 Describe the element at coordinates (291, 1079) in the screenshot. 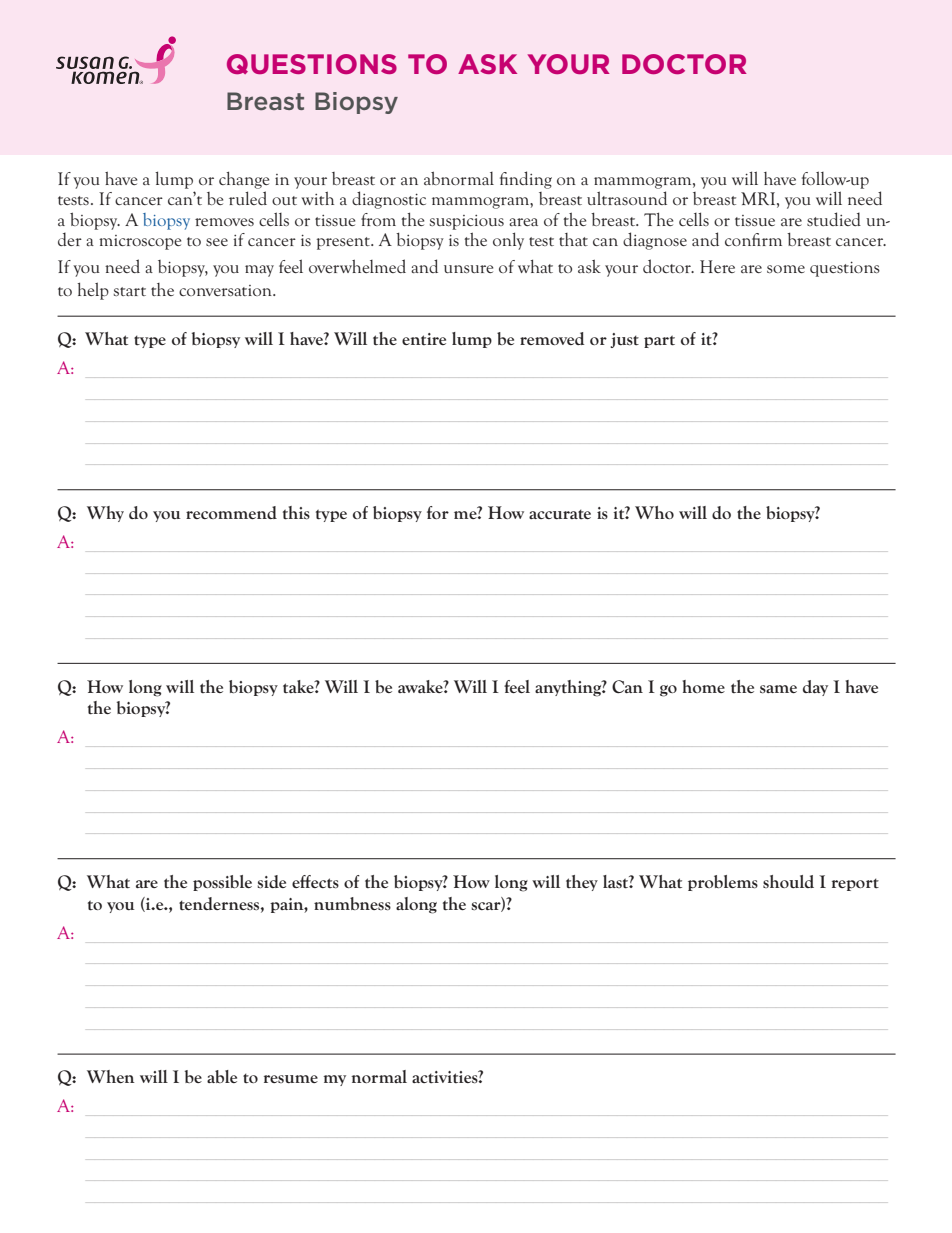

I see `resume` at that location.
